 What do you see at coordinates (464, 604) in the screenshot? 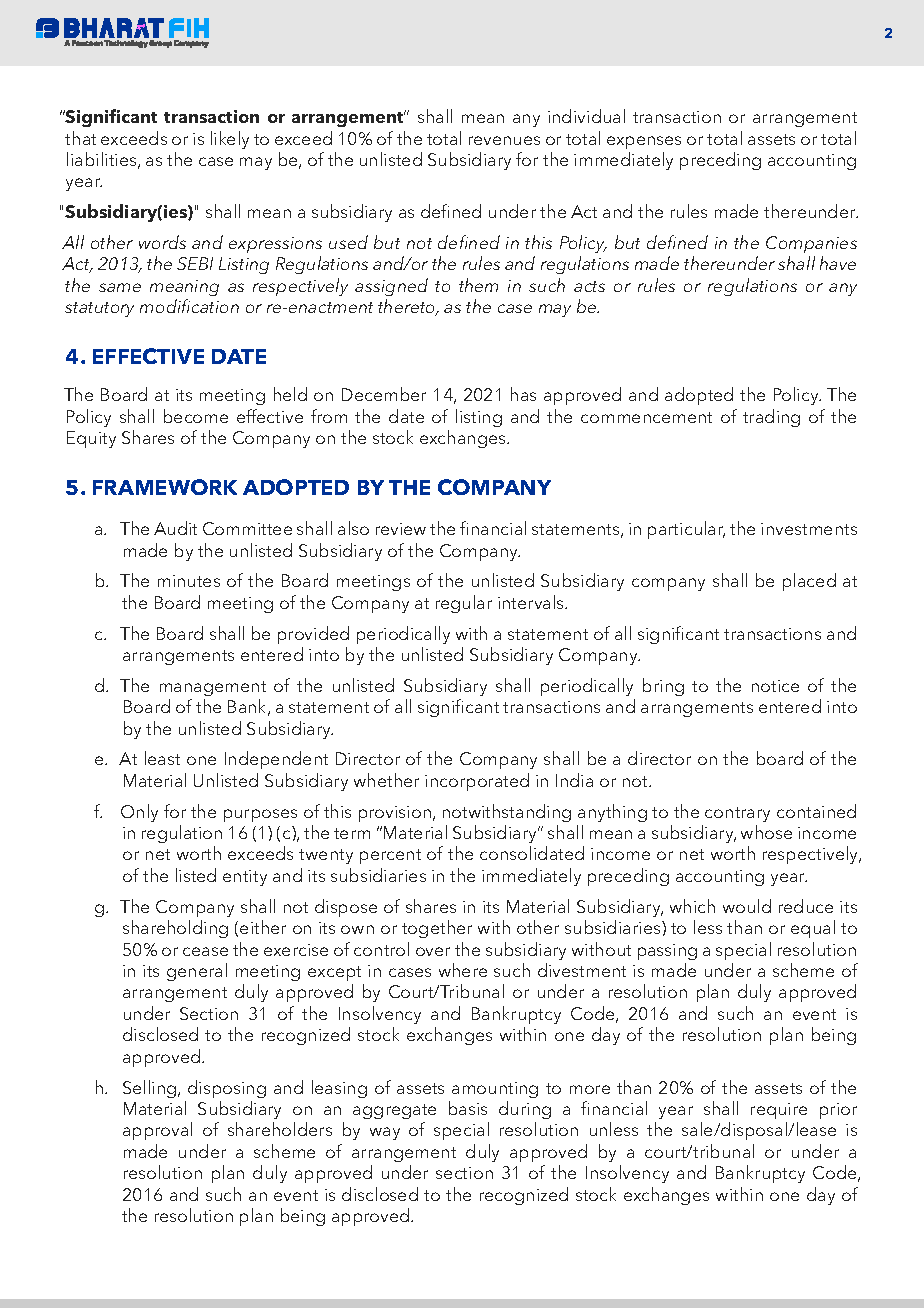
I see `regular` at bounding box center [464, 604].
